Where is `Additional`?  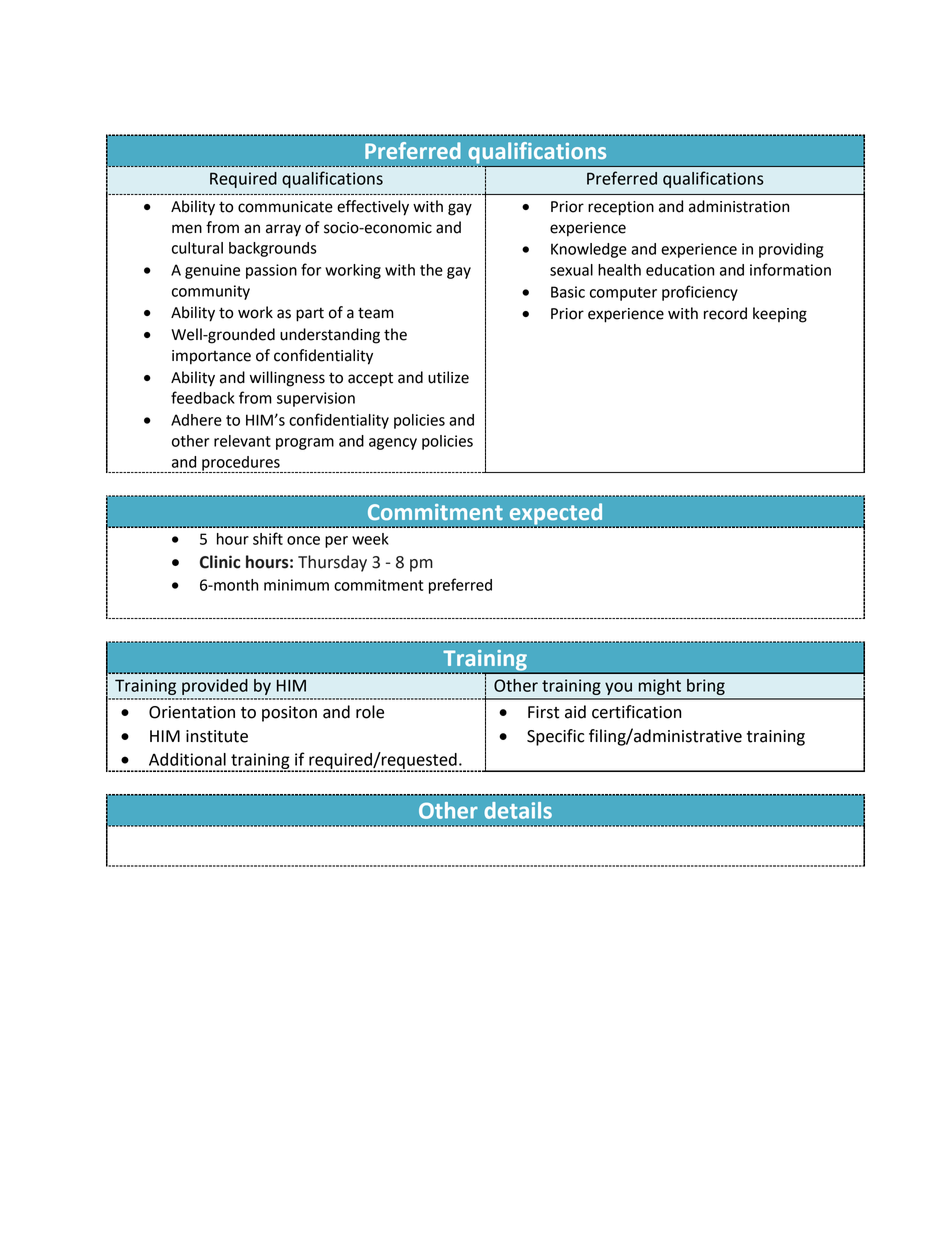
Additional is located at coordinates (187, 759).
